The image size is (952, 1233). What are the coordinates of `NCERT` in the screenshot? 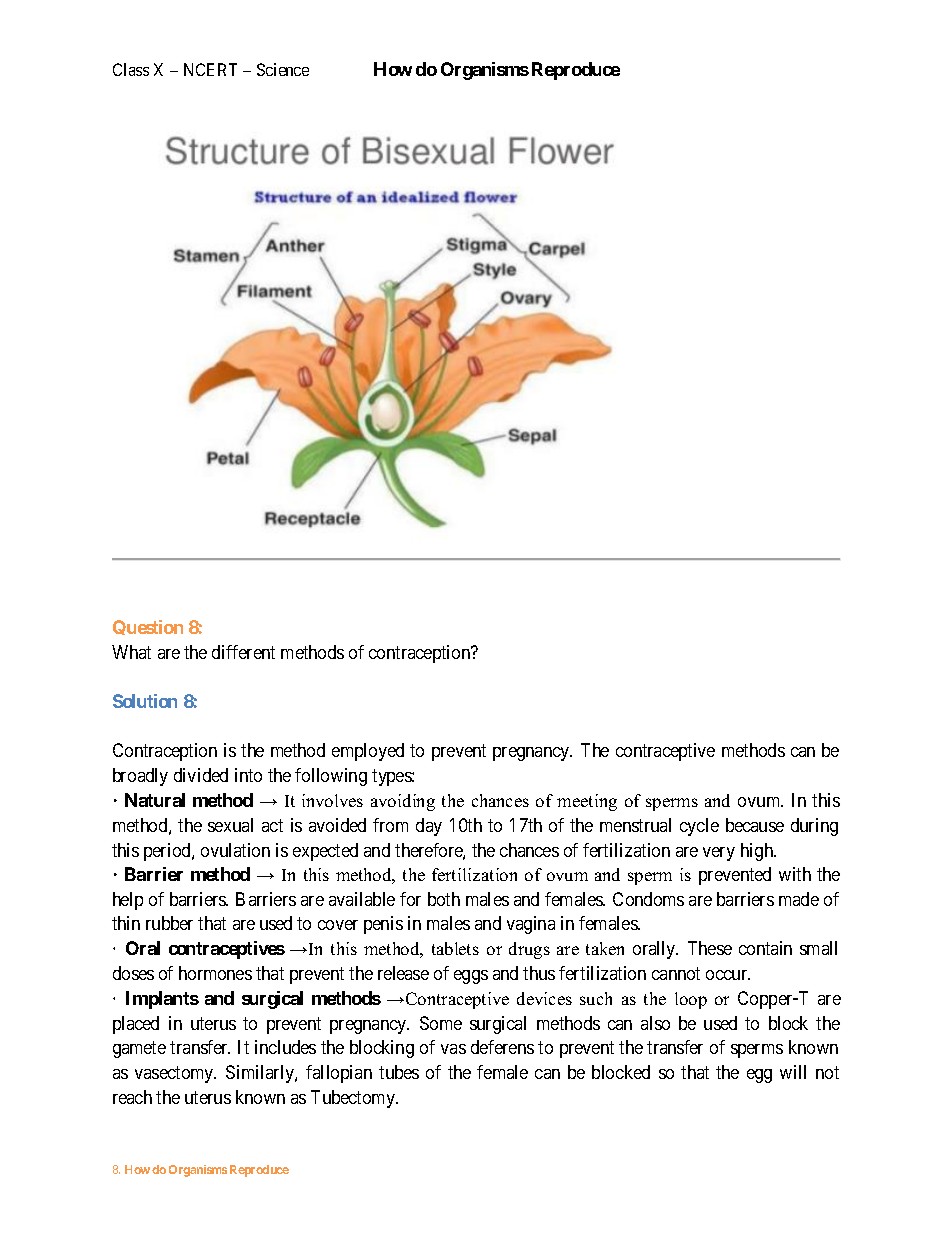 It's located at (210, 69).
